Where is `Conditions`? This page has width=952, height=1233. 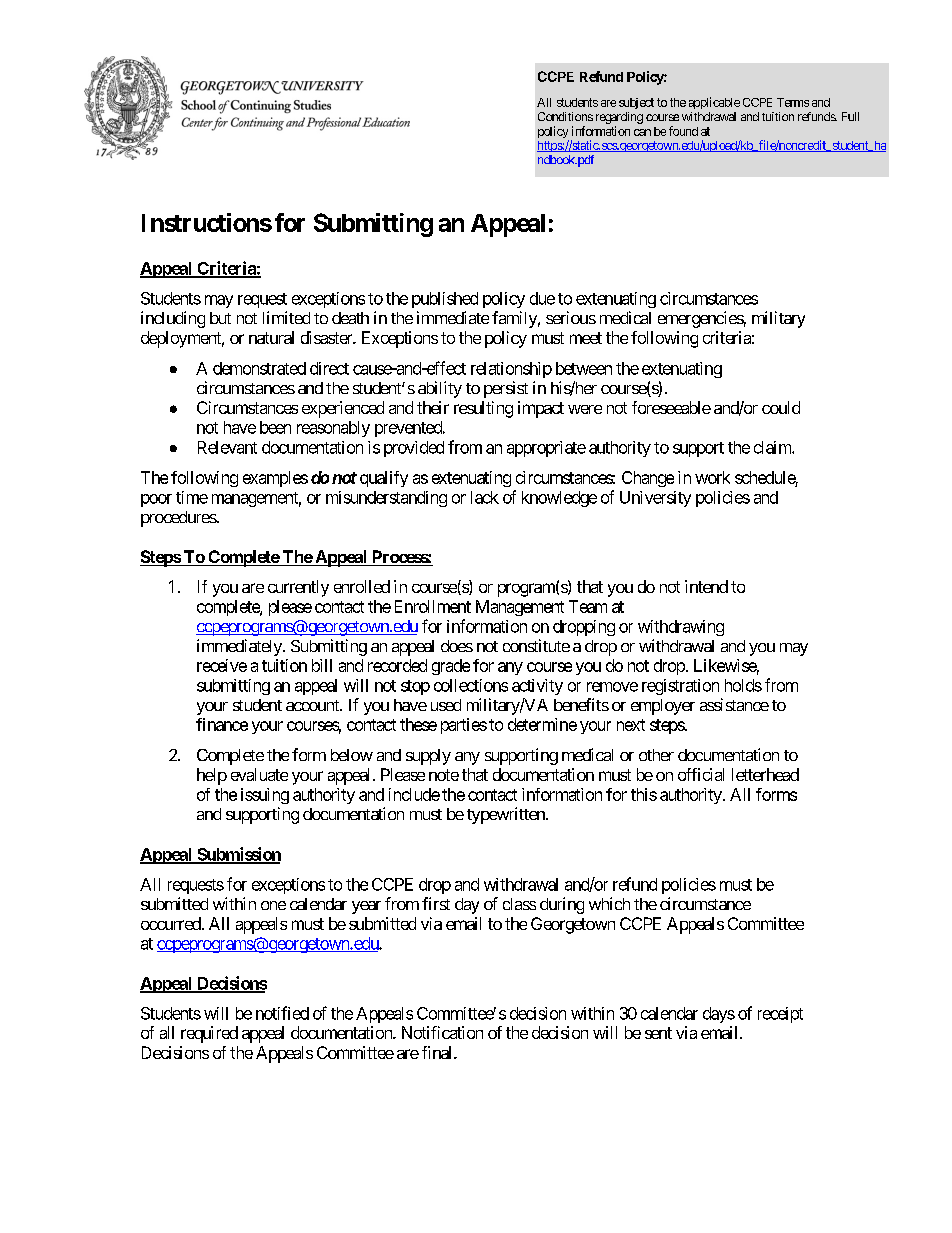
Conditions is located at coordinates (565, 116).
